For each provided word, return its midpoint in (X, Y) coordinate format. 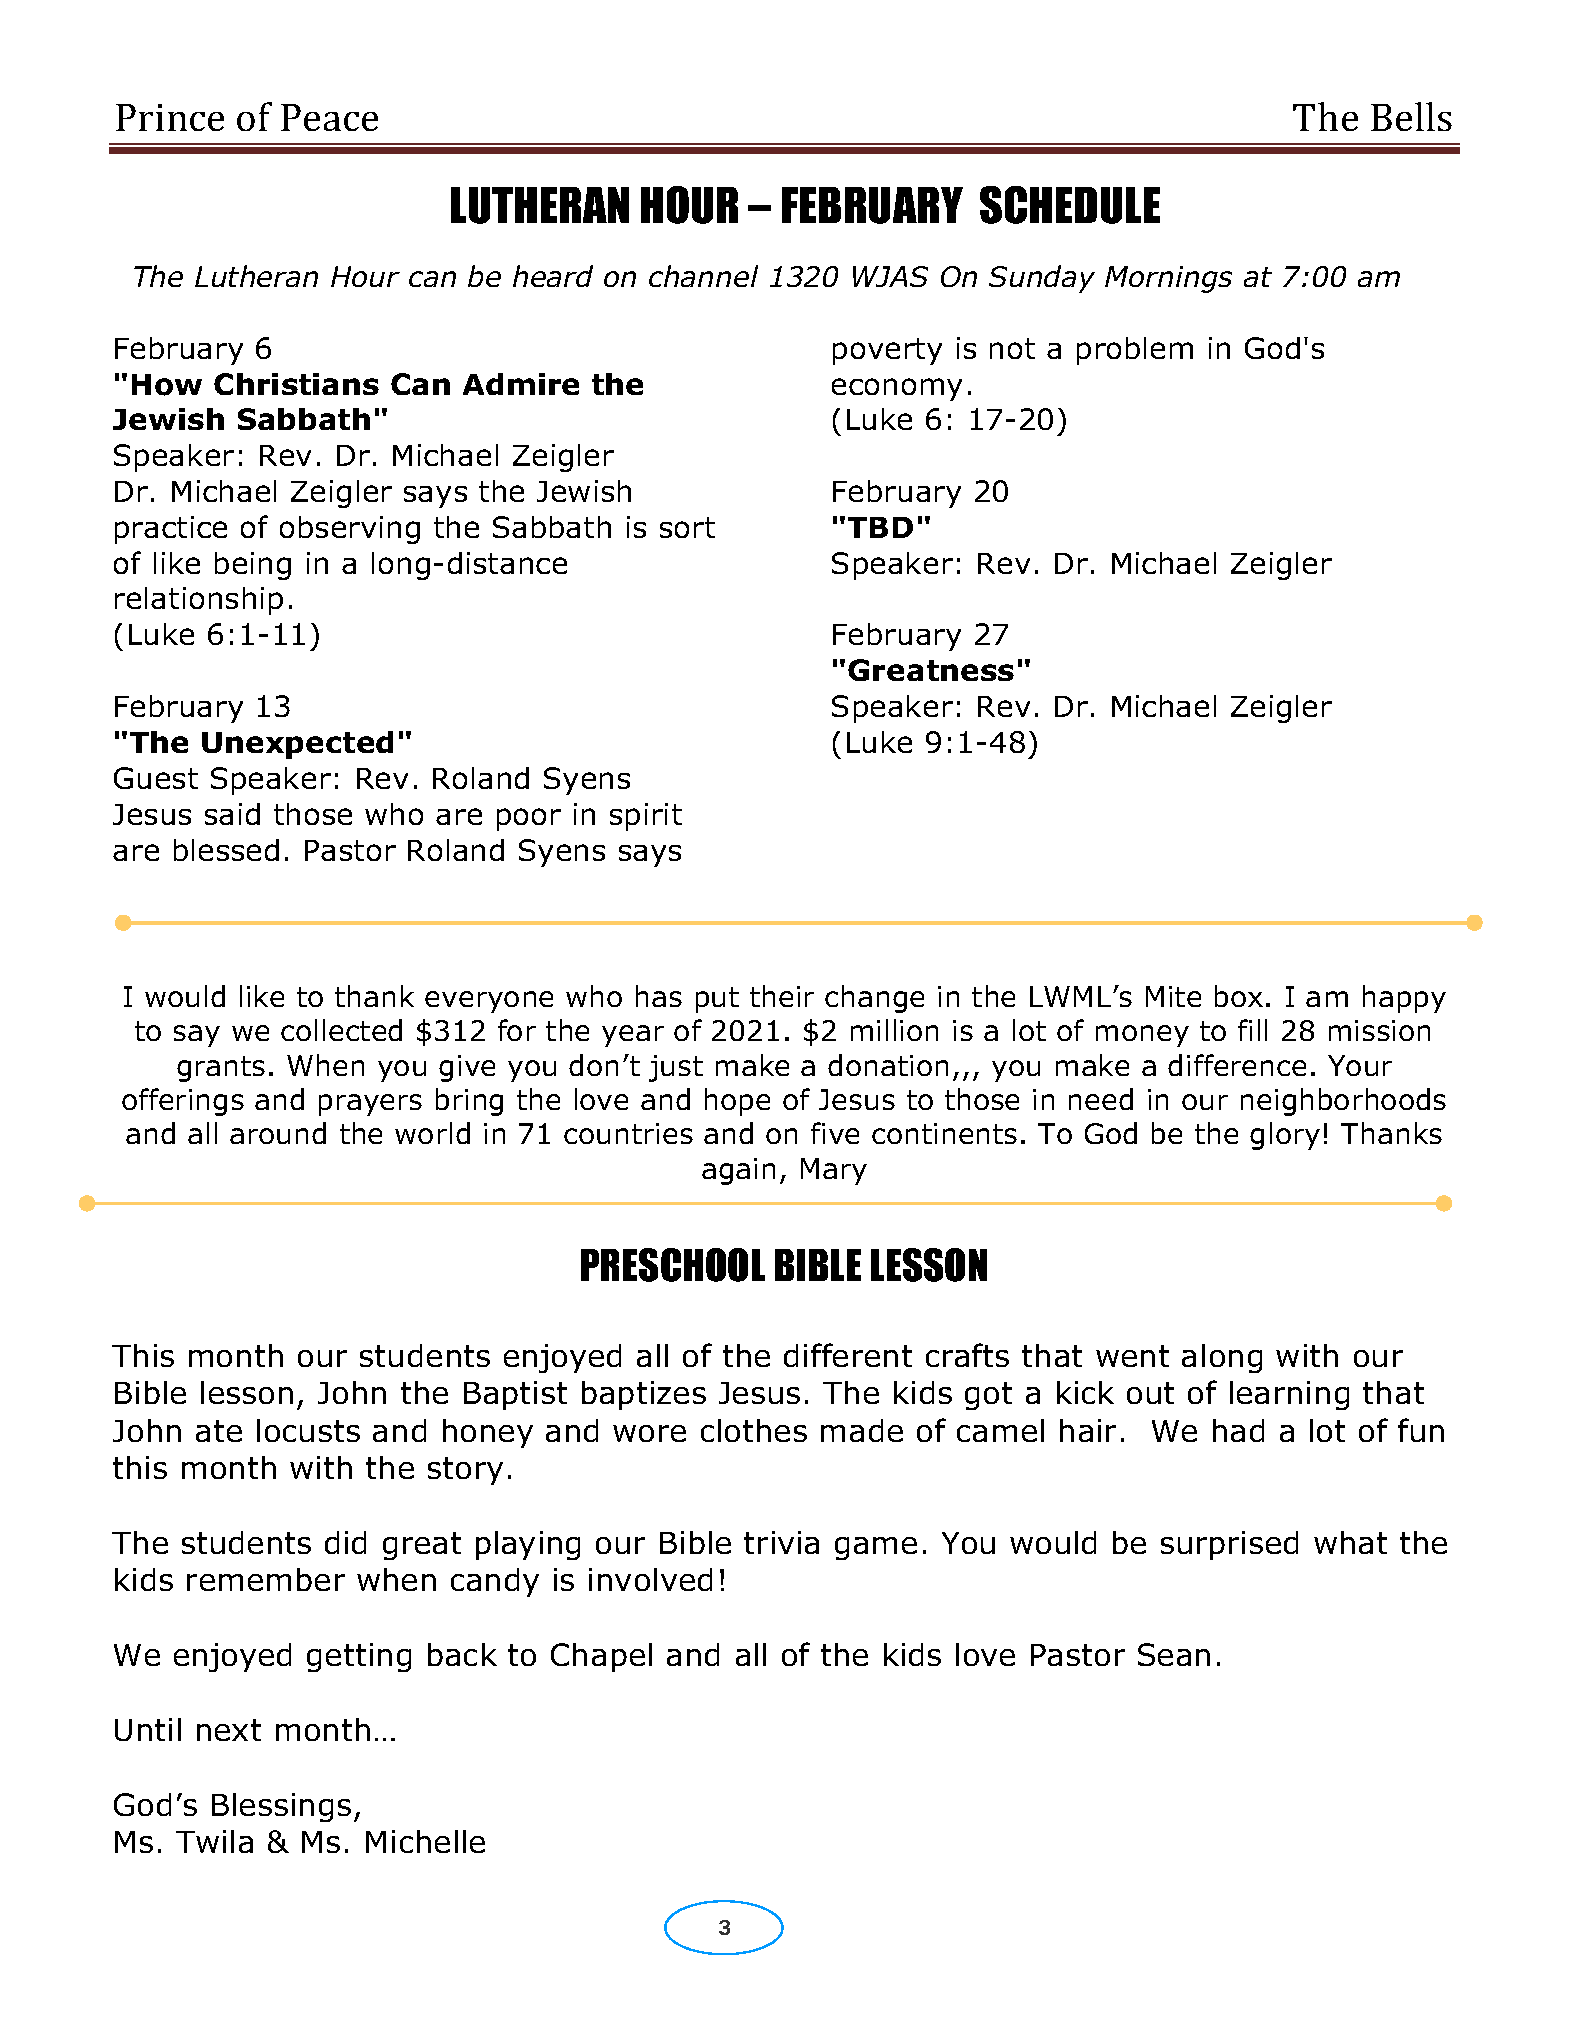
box (1239, 996)
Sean (1174, 1654)
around (278, 1133)
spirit (646, 817)
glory (1285, 1136)
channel (703, 276)
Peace (329, 117)
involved (650, 1579)
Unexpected (297, 745)
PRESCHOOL (673, 1265)
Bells (1411, 116)
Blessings (281, 1807)
